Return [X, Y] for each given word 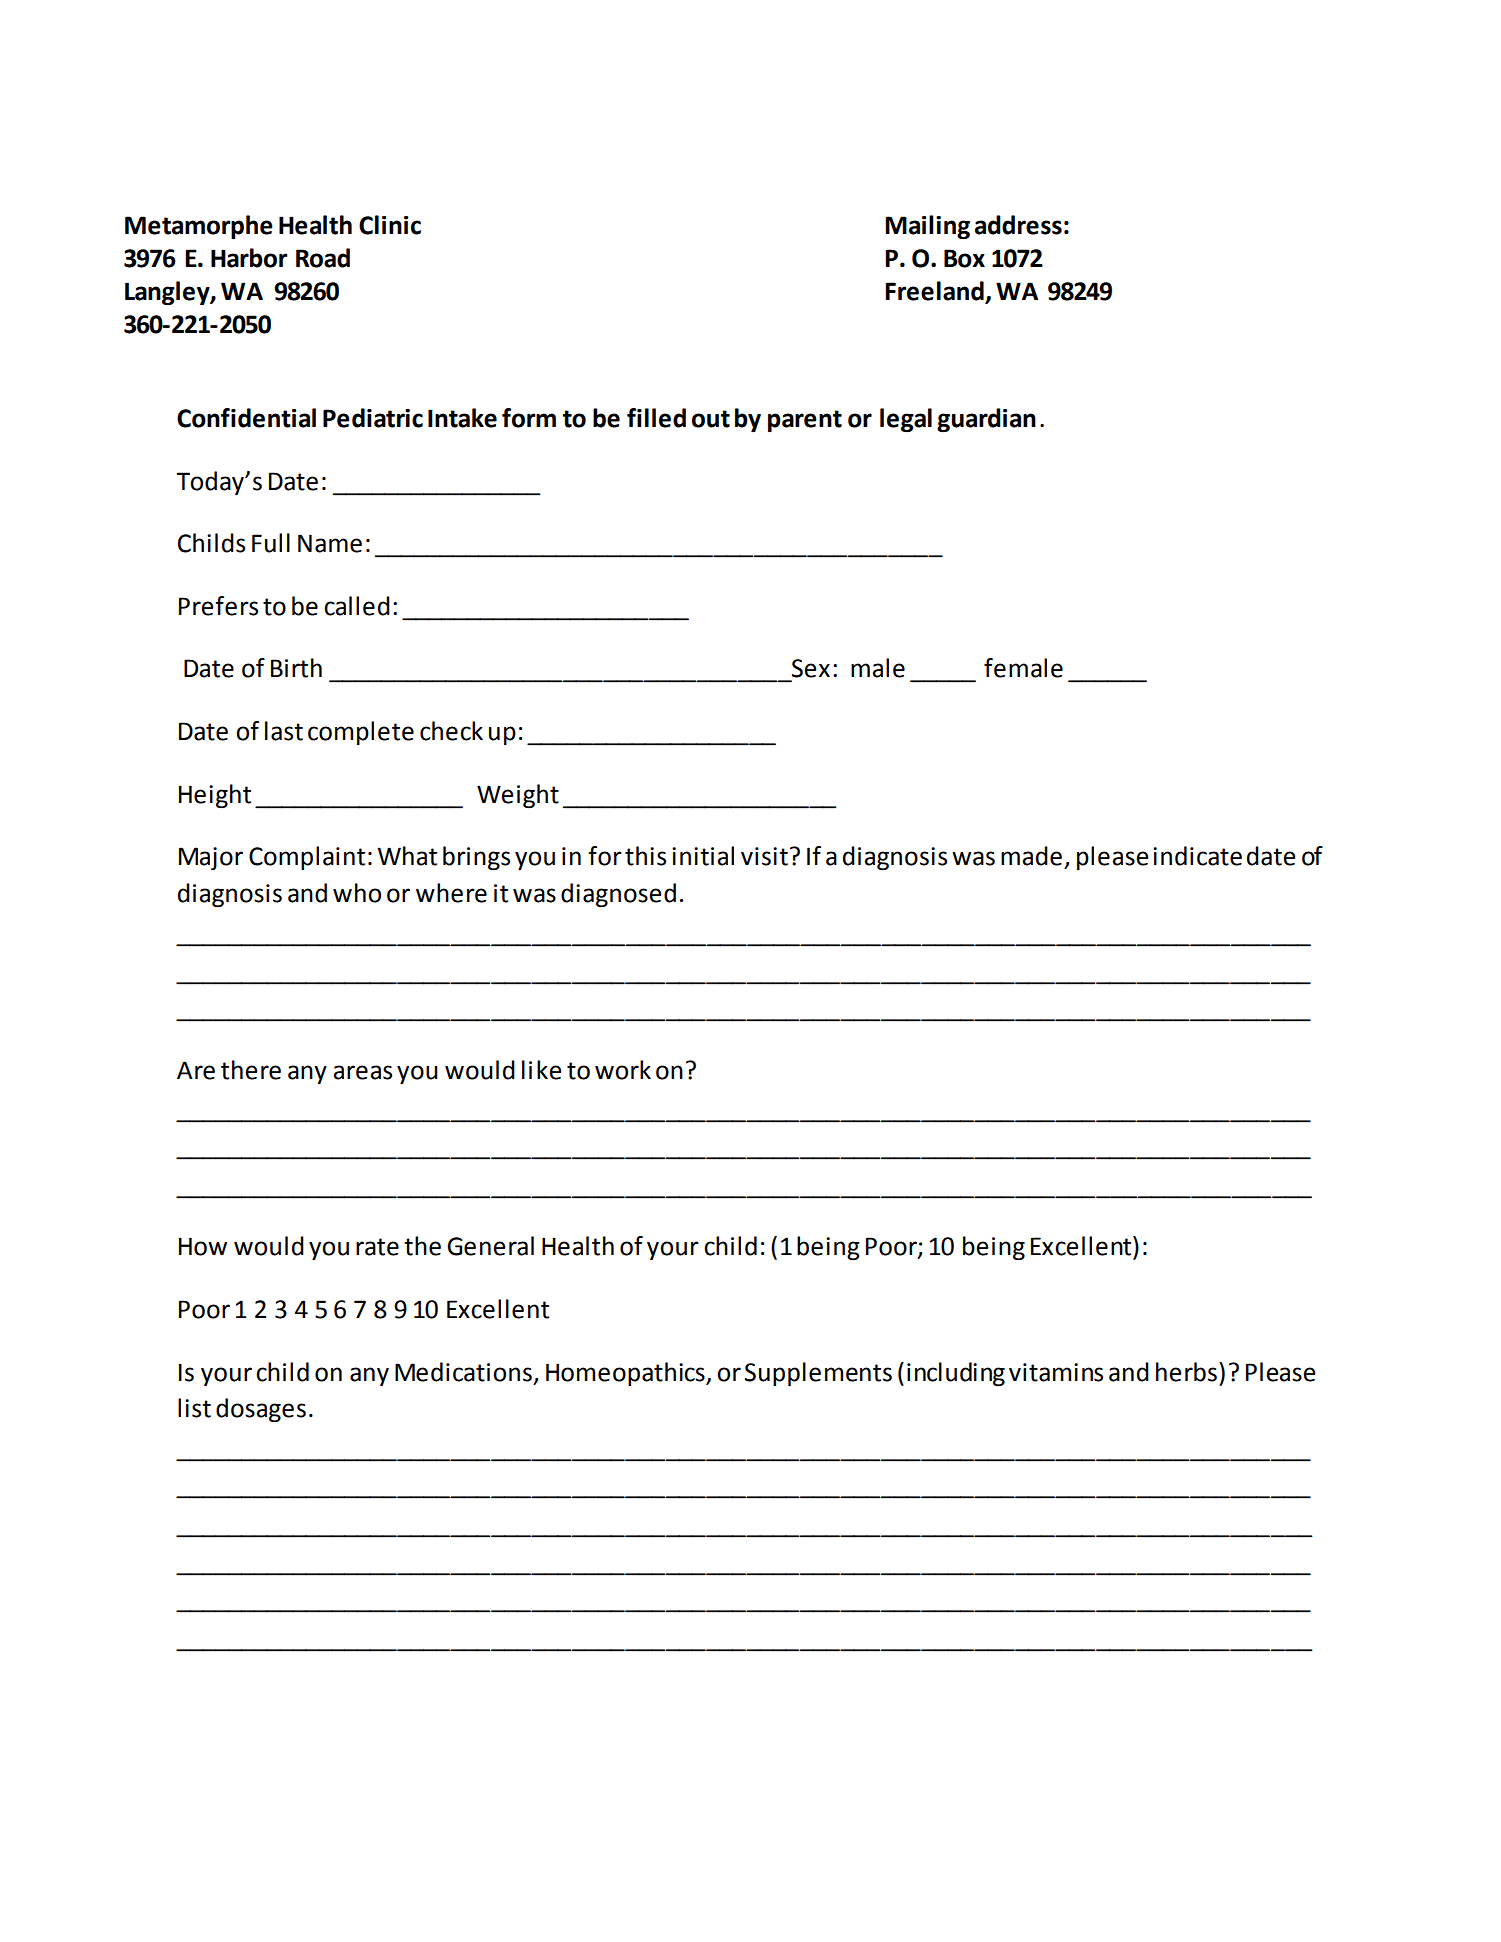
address [1018, 225]
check [451, 731]
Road [323, 258]
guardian [986, 420]
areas [362, 1072]
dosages [261, 1410]
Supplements [818, 1374]
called [357, 606]
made [1031, 856]
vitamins [1056, 1372]
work [623, 1070]
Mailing [927, 227]
